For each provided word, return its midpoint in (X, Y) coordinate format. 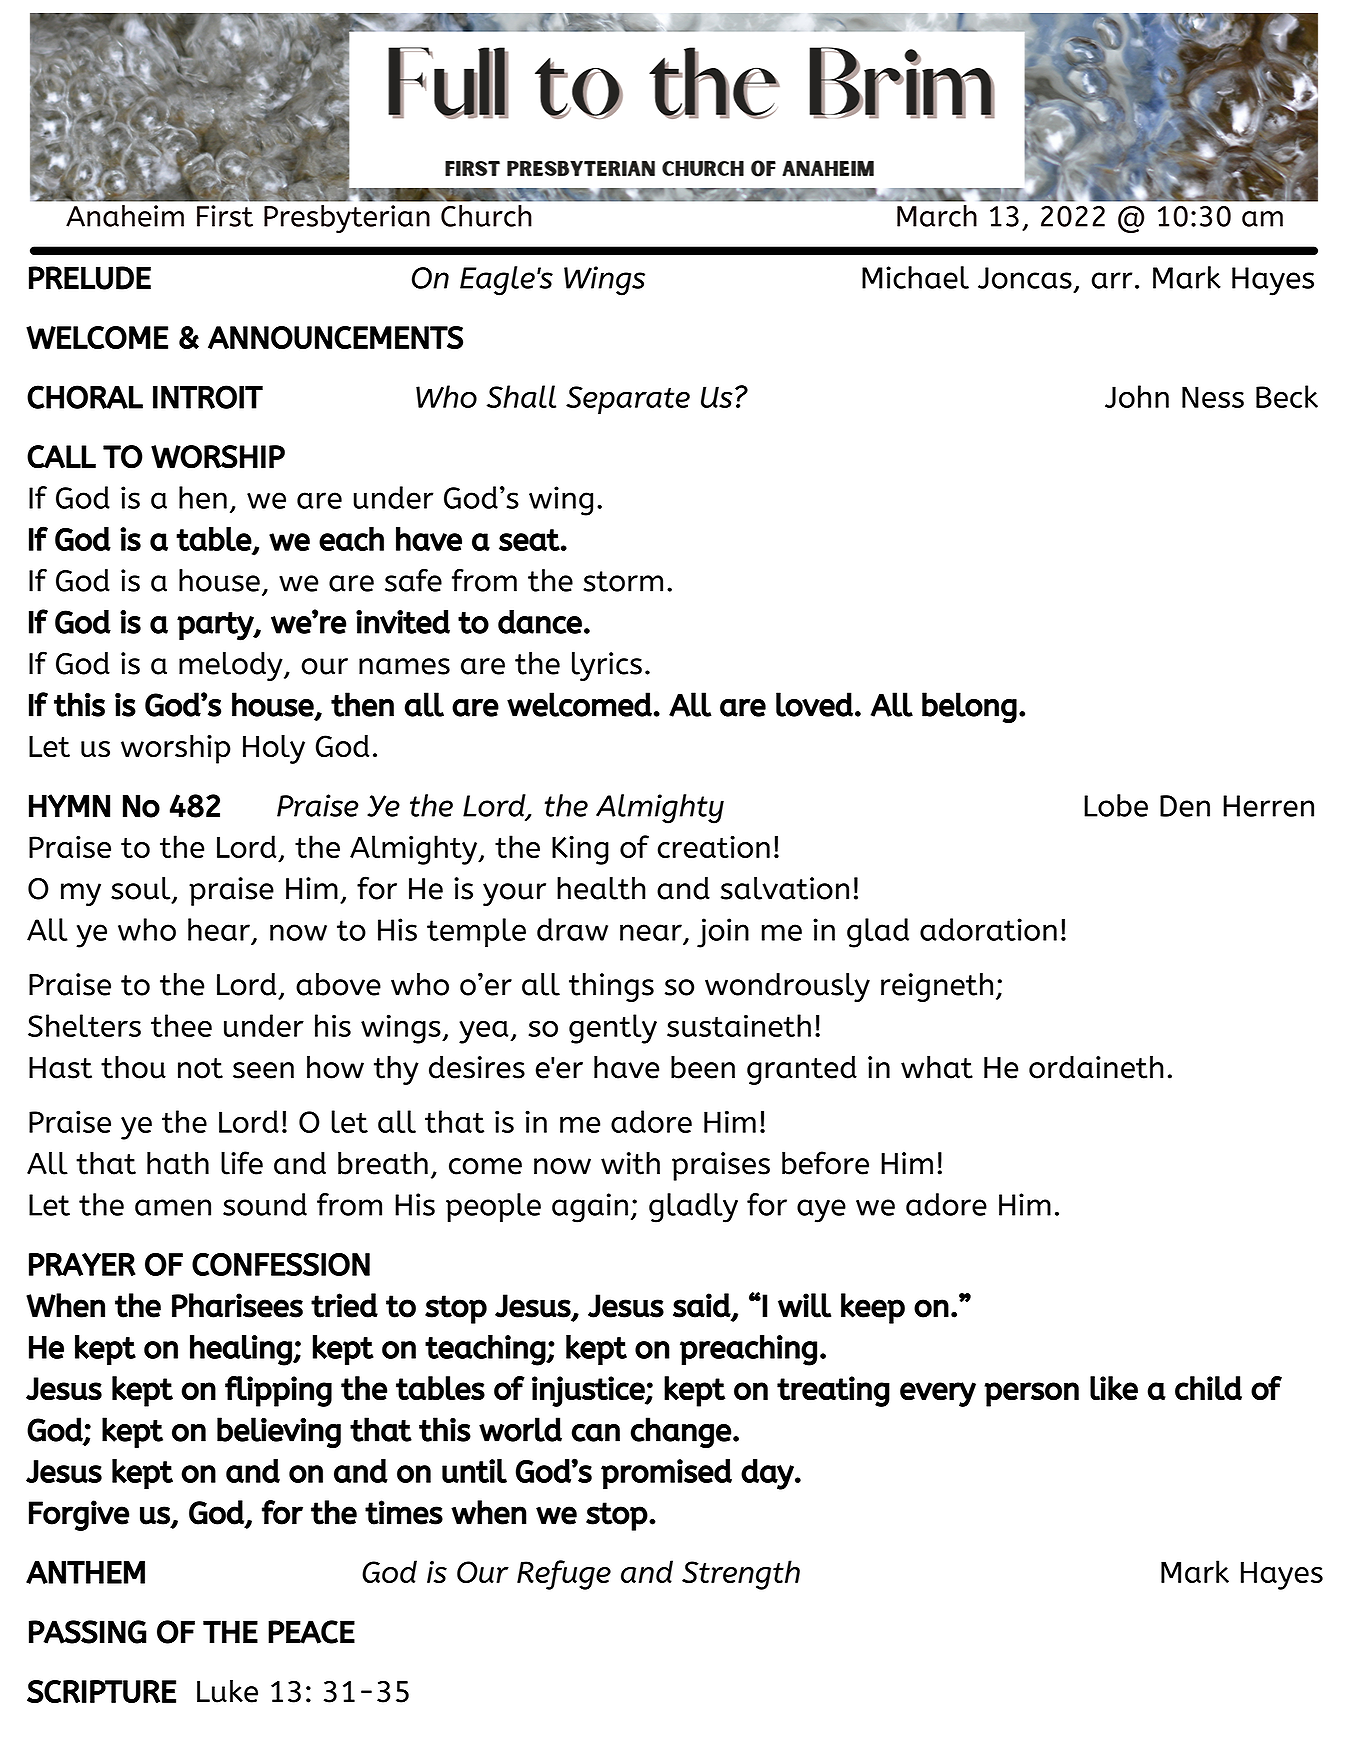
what (937, 1067)
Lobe (1116, 805)
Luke (227, 1691)
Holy (274, 749)
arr (1112, 280)
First (225, 216)
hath (178, 1163)
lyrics (607, 666)
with (630, 1163)
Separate (628, 400)
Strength (741, 1575)
